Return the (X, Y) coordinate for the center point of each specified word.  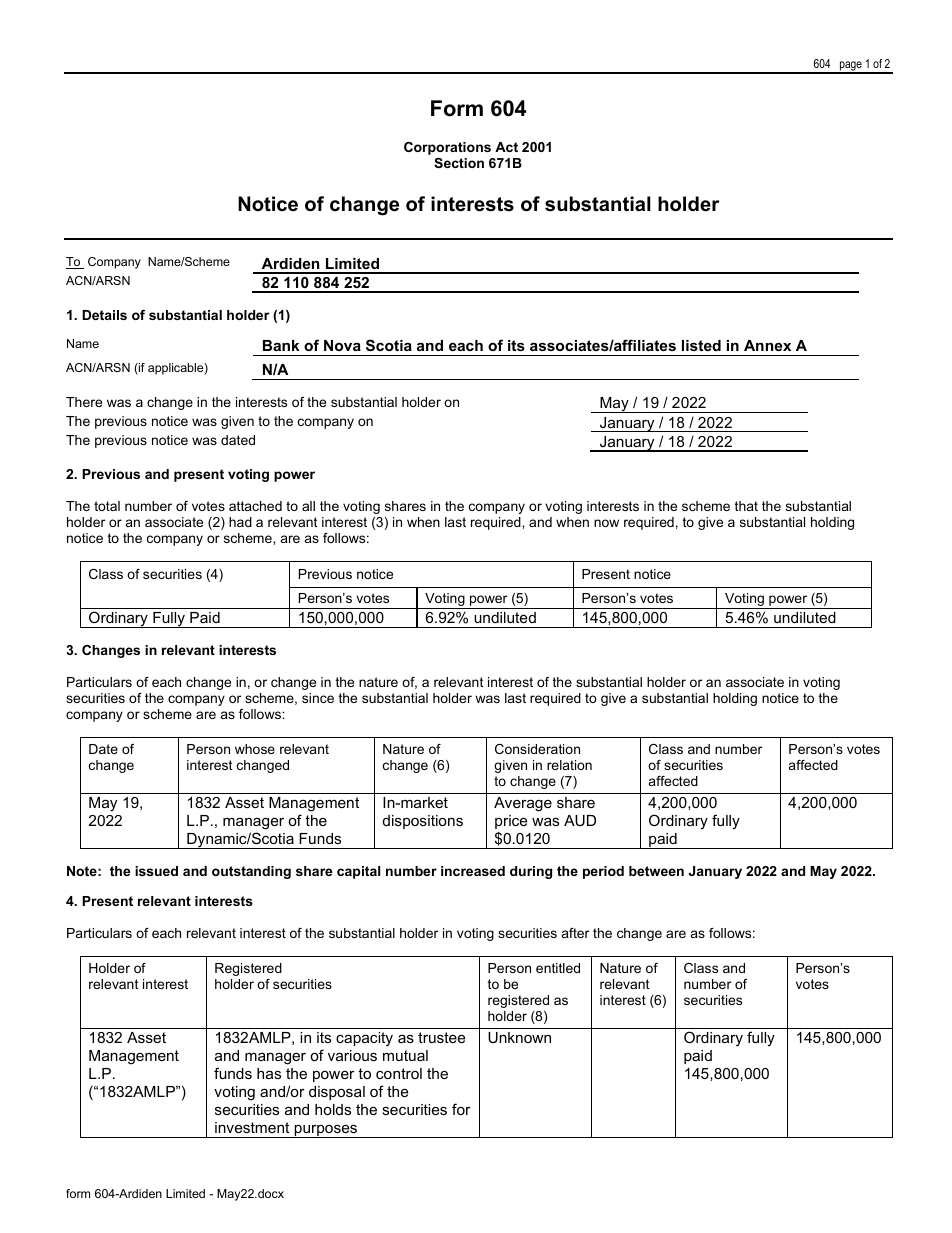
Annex (767, 345)
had (240, 522)
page (850, 67)
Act (506, 147)
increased (473, 871)
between (656, 871)
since (318, 698)
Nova (342, 345)
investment (252, 1127)
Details (104, 315)
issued (156, 871)
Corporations (447, 148)
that (746, 506)
